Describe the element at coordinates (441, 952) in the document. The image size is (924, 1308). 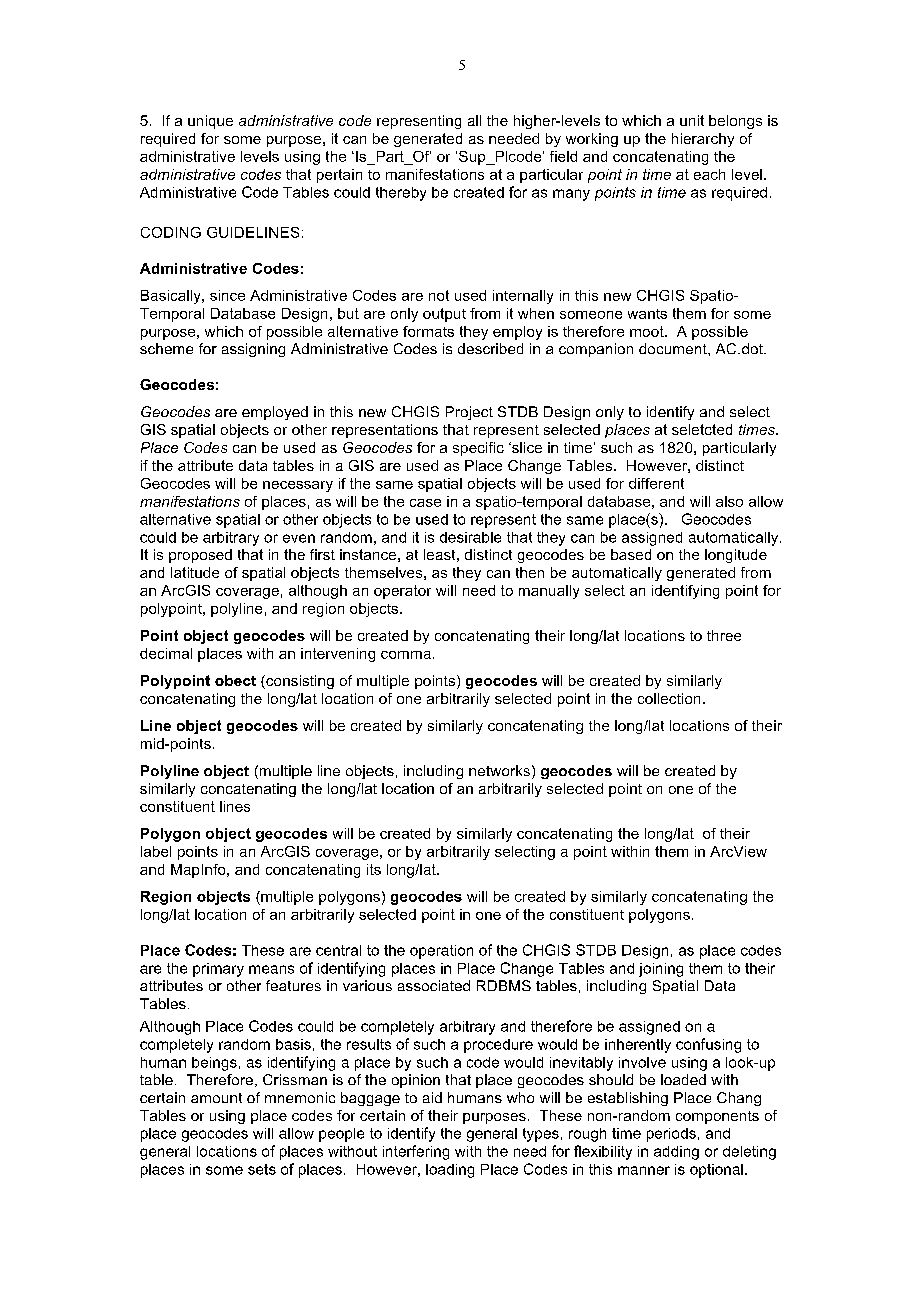
I see `operation` at that location.
